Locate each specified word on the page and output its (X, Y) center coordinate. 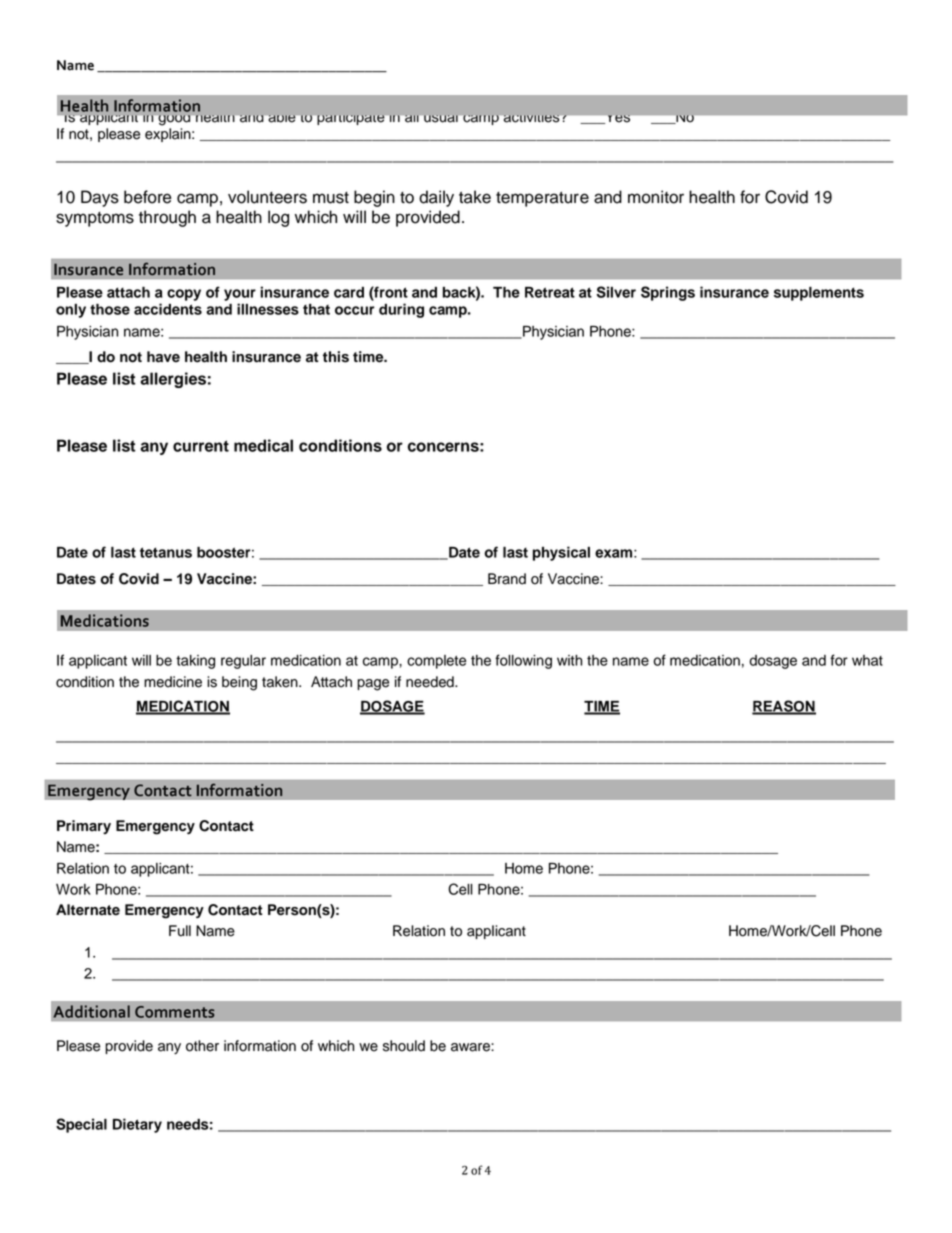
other (202, 1046)
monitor (656, 197)
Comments (174, 1012)
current (201, 446)
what (867, 660)
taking (195, 662)
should (404, 1046)
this (336, 357)
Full (180, 931)
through (167, 218)
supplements (819, 294)
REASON (784, 707)
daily (436, 198)
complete (436, 662)
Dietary (137, 1125)
